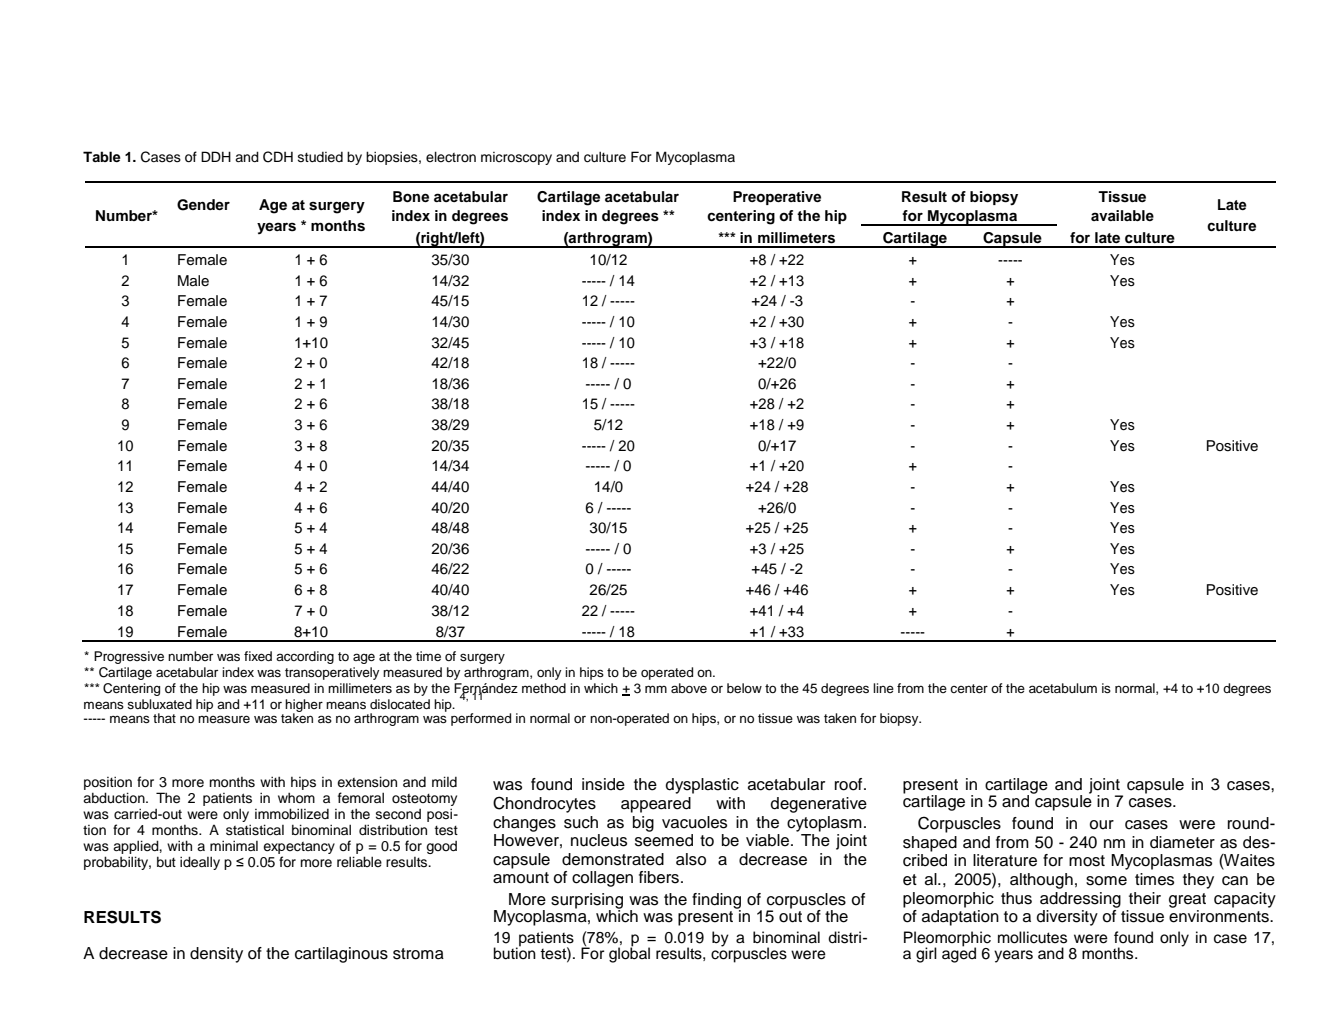 This image has height=1023, width=1324. What do you see at coordinates (258, 656) in the image?
I see `fixed` at bounding box center [258, 656].
